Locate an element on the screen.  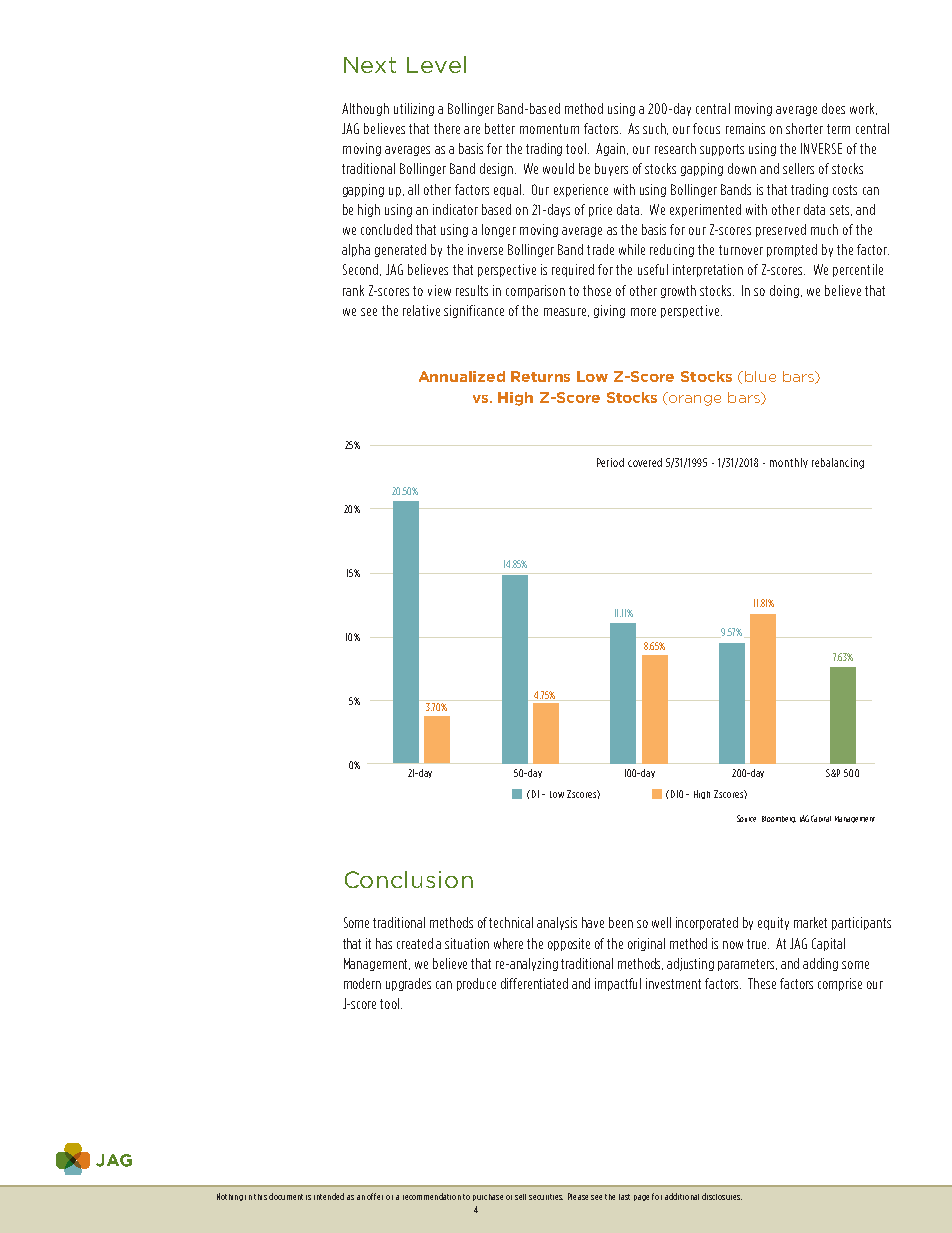
monthly is located at coordinates (789, 463).
